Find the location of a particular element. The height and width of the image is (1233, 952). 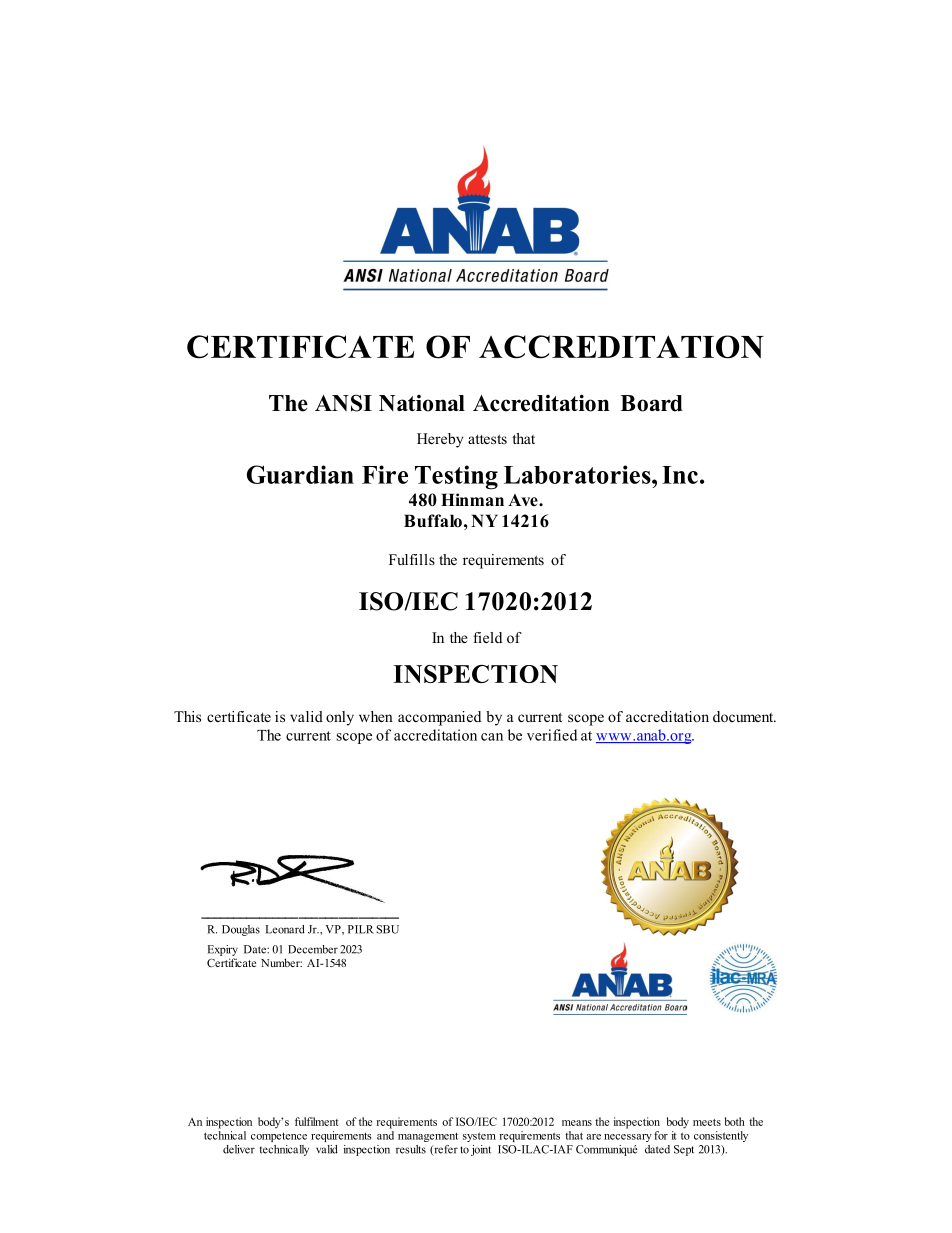

Guardian is located at coordinates (300, 474).
